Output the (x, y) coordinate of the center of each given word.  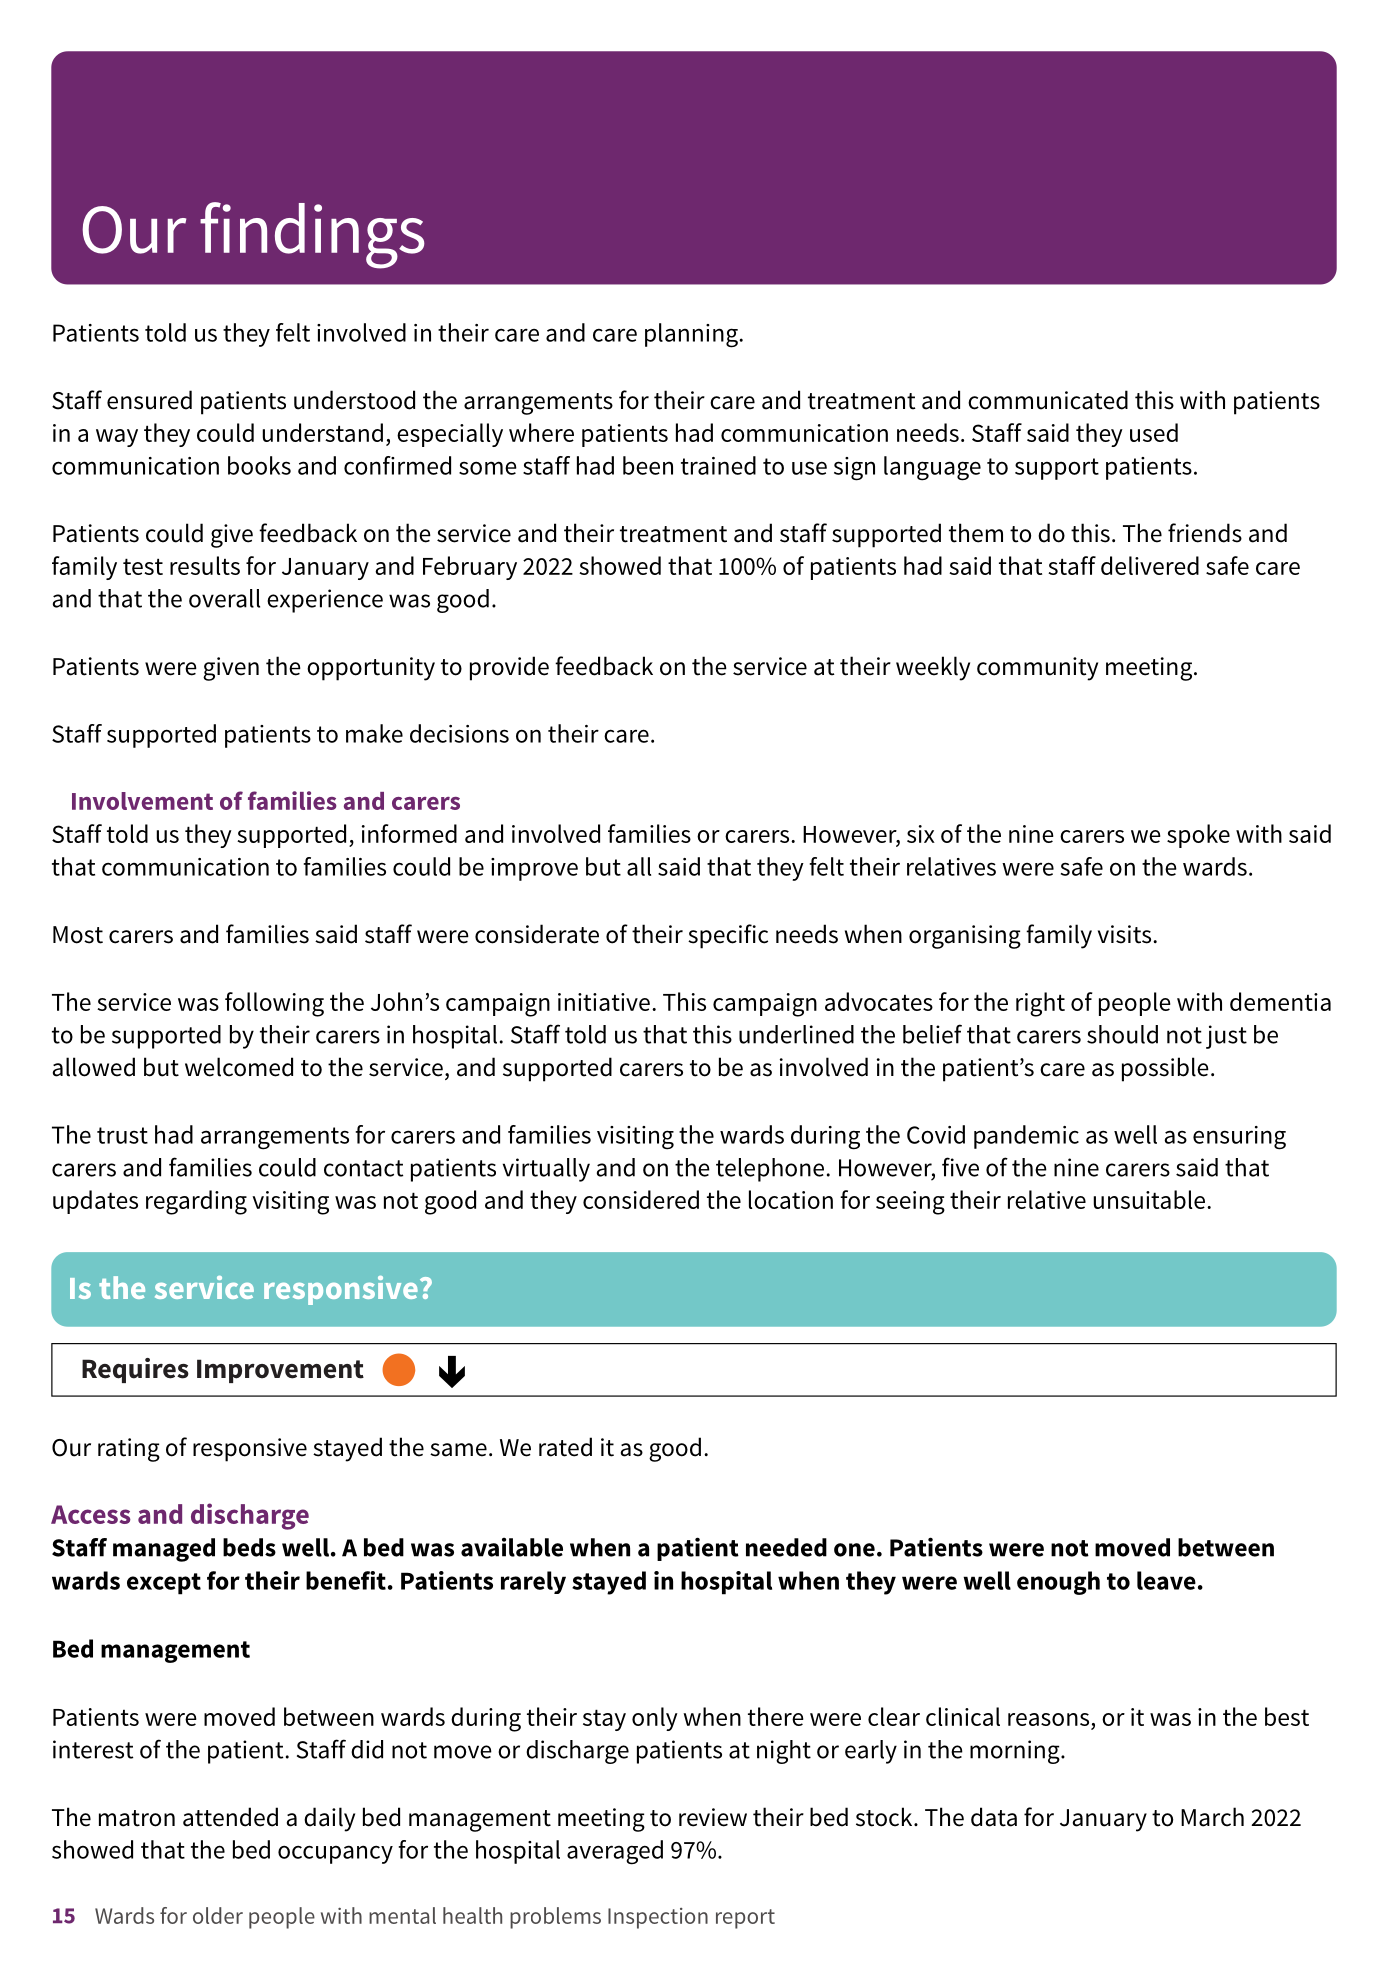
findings (312, 235)
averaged (615, 1852)
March (1212, 1817)
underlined (796, 1034)
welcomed (239, 1067)
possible (1165, 1069)
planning (692, 335)
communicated (1048, 400)
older (218, 1915)
